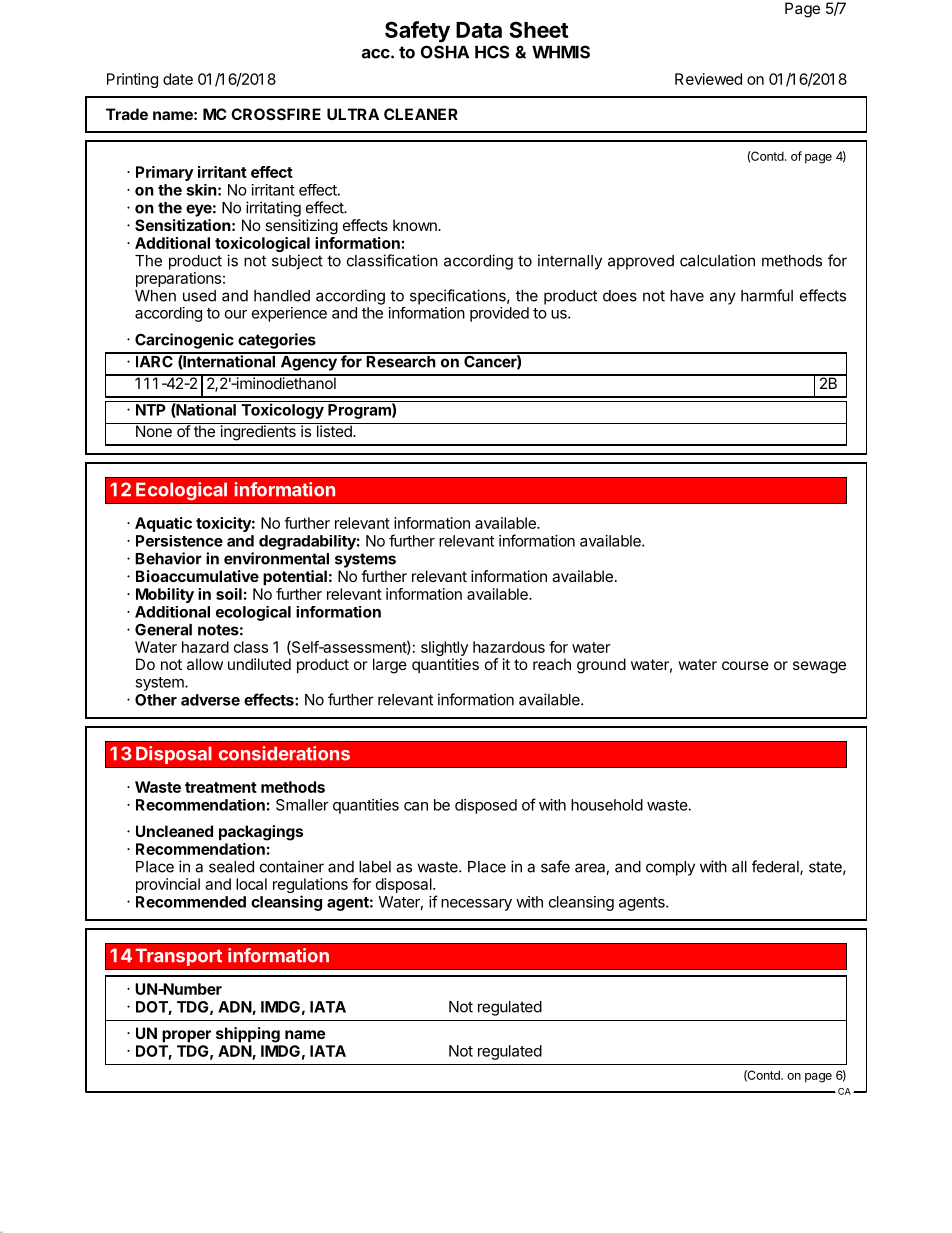 The height and width of the page is (1233, 952). What do you see at coordinates (708, 79) in the page?
I see `Reviewed` at bounding box center [708, 79].
